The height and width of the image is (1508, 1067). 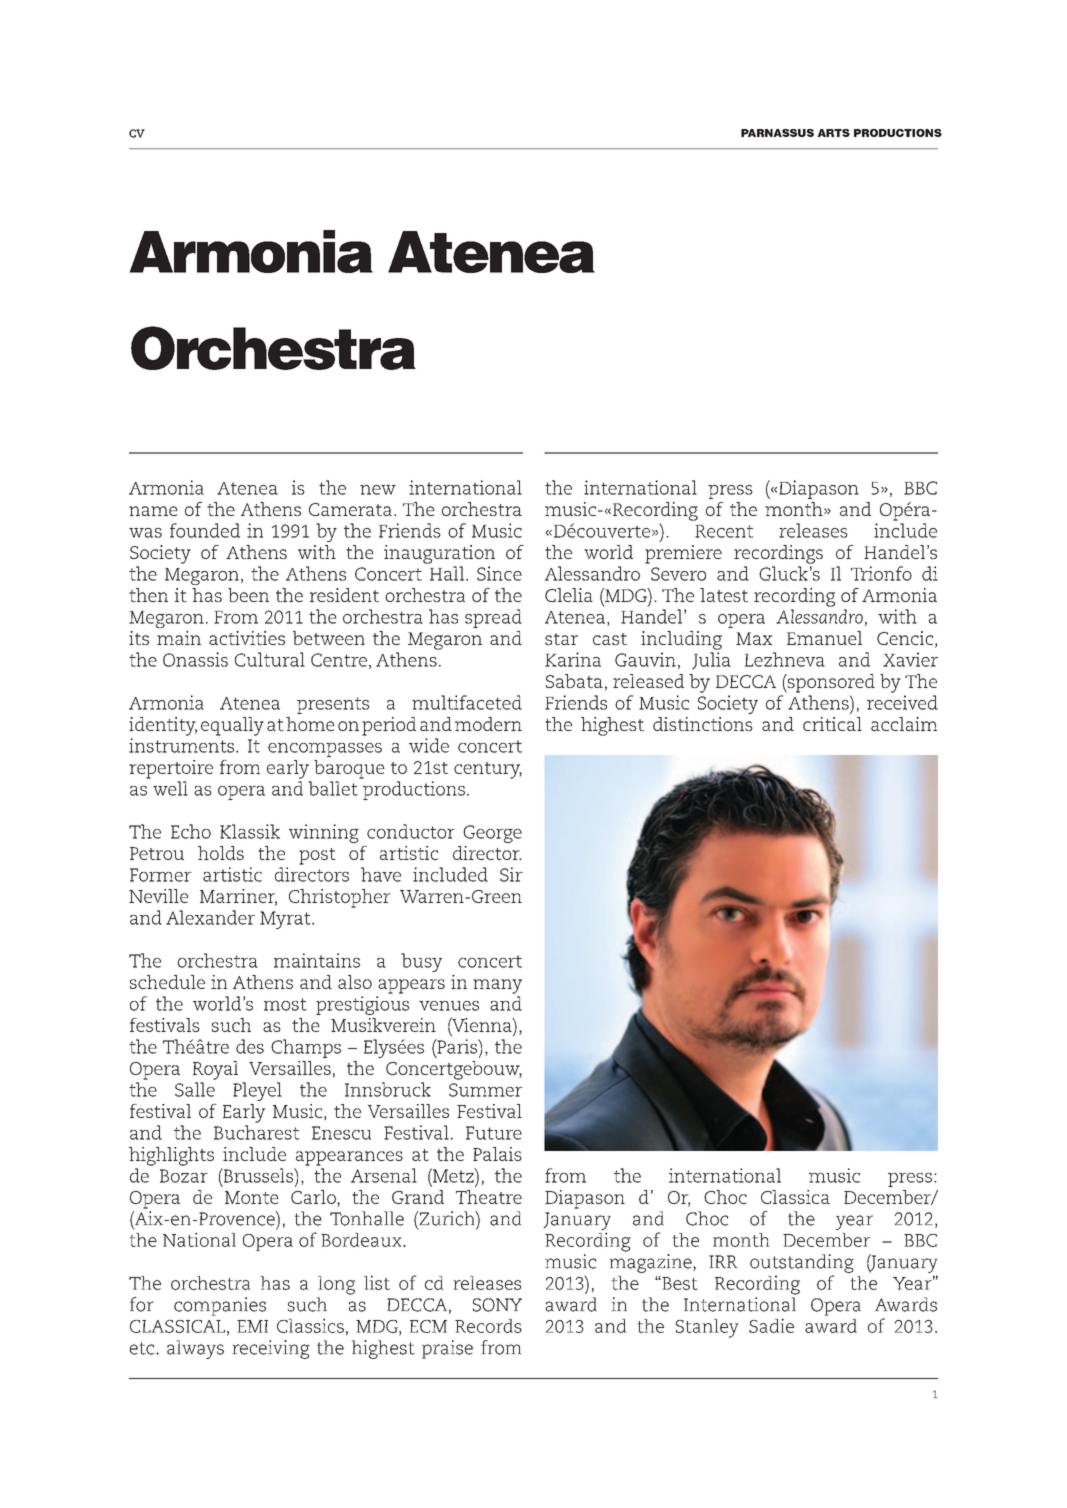 What do you see at coordinates (439, 554) in the image?
I see `inauguration` at bounding box center [439, 554].
